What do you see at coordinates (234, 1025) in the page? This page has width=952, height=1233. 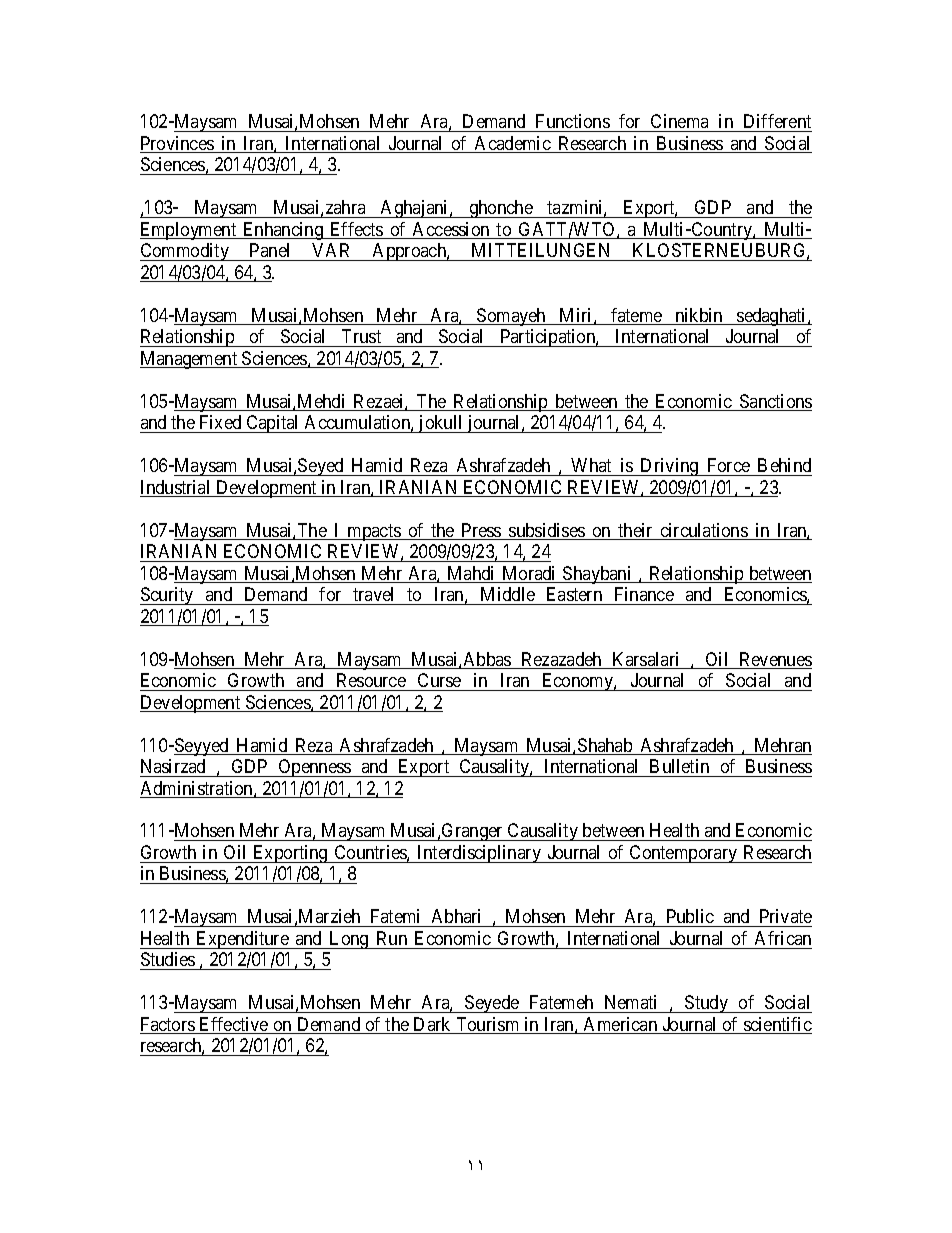 I see `Effective` at bounding box center [234, 1025].
